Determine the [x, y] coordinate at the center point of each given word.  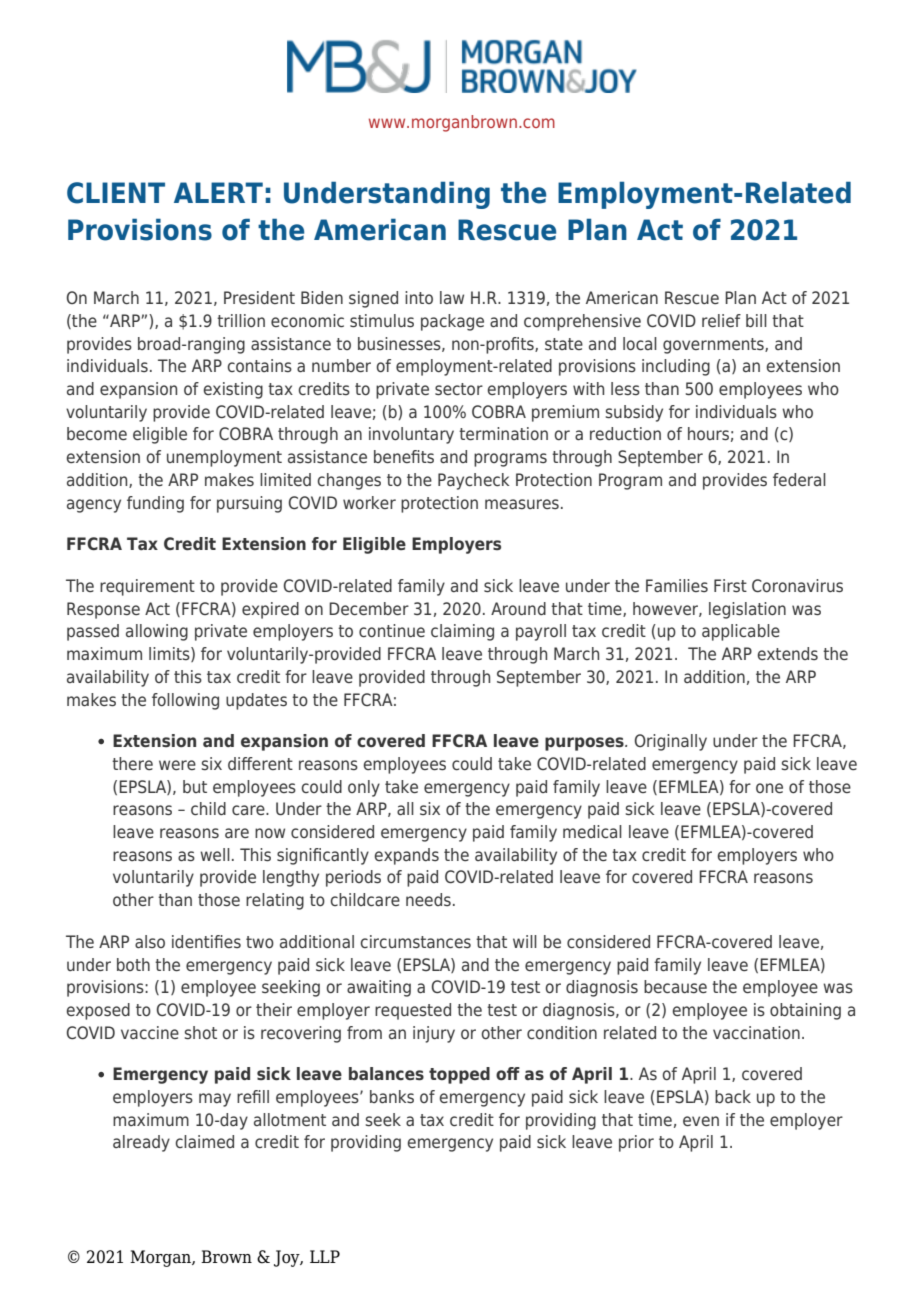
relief [721, 320]
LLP [325, 1256]
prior [636, 1143]
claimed [204, 1141]
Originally [670, 742]
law [452, 297]
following [185, 701]
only [364, 788]
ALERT [218, 192]
